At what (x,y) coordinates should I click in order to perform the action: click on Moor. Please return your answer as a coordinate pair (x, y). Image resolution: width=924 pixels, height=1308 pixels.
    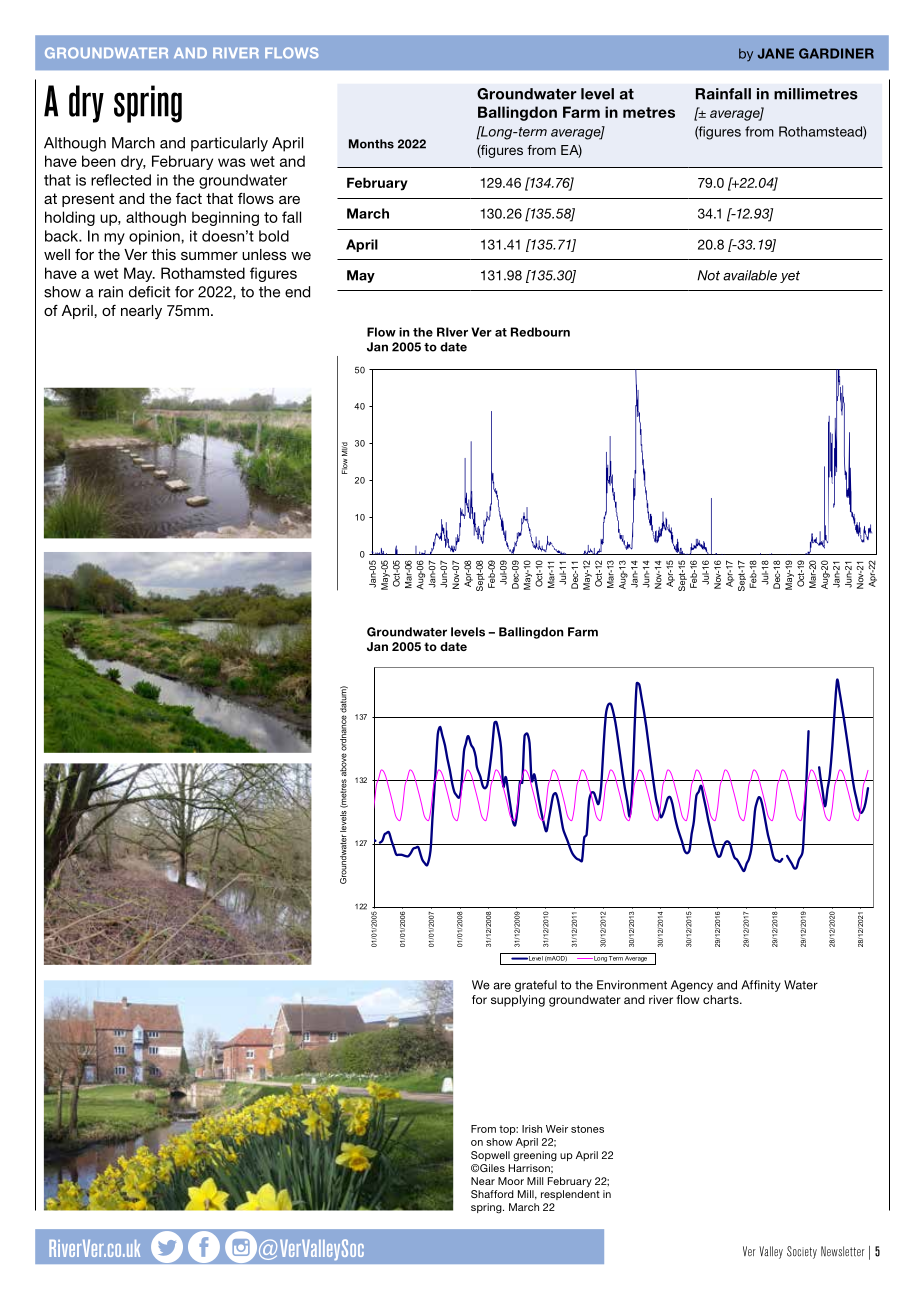
    Looking at the image, I should click on (511, 1181).
